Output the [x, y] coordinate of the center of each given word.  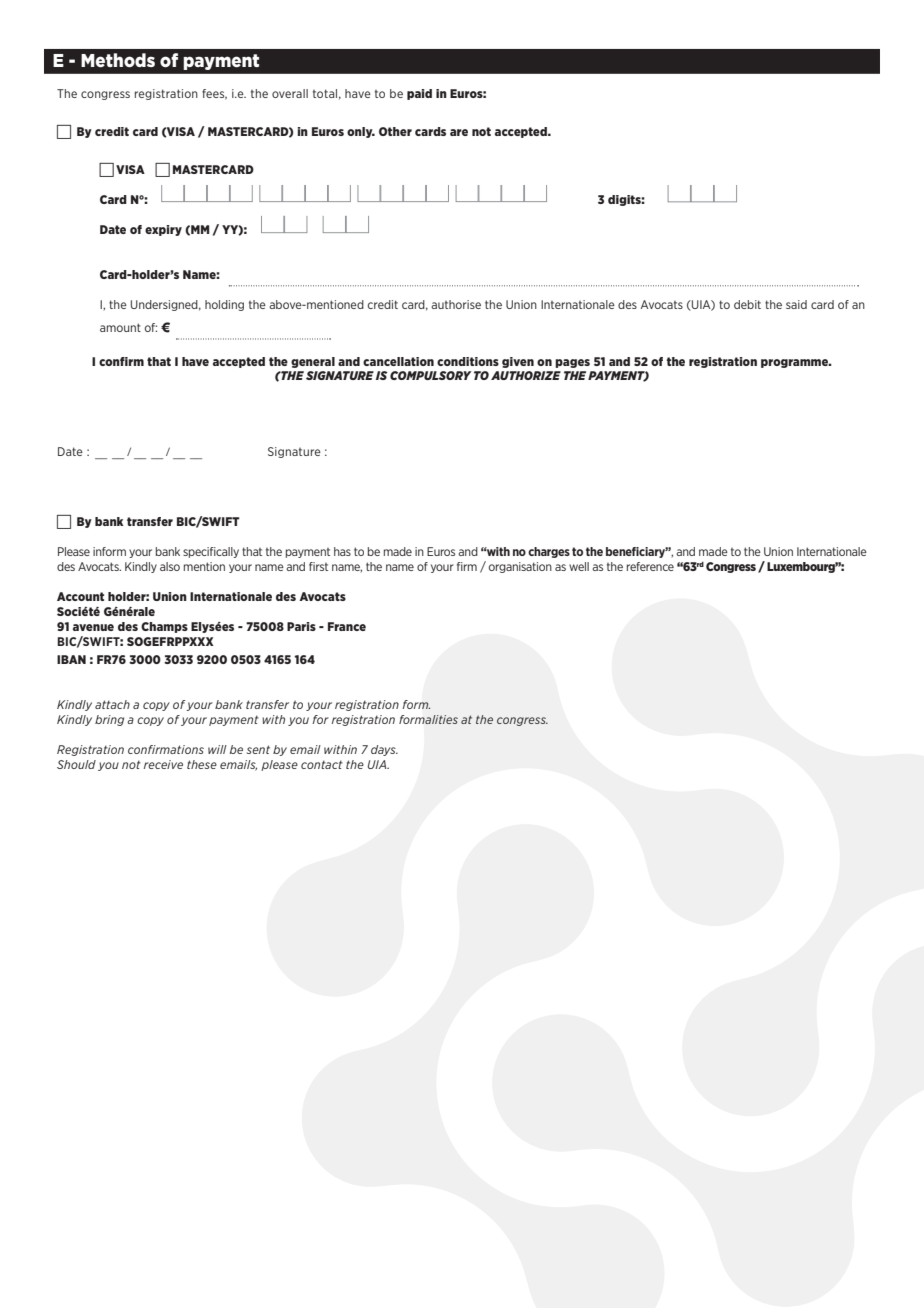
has [342, 551]
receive [163, 764]
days [384, 750]
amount [120, 327]
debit [747, 304]
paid [419, 94]
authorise [456, 304]
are [459, 132]
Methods [118, 60]
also [170, 566]
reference [650, 566]
